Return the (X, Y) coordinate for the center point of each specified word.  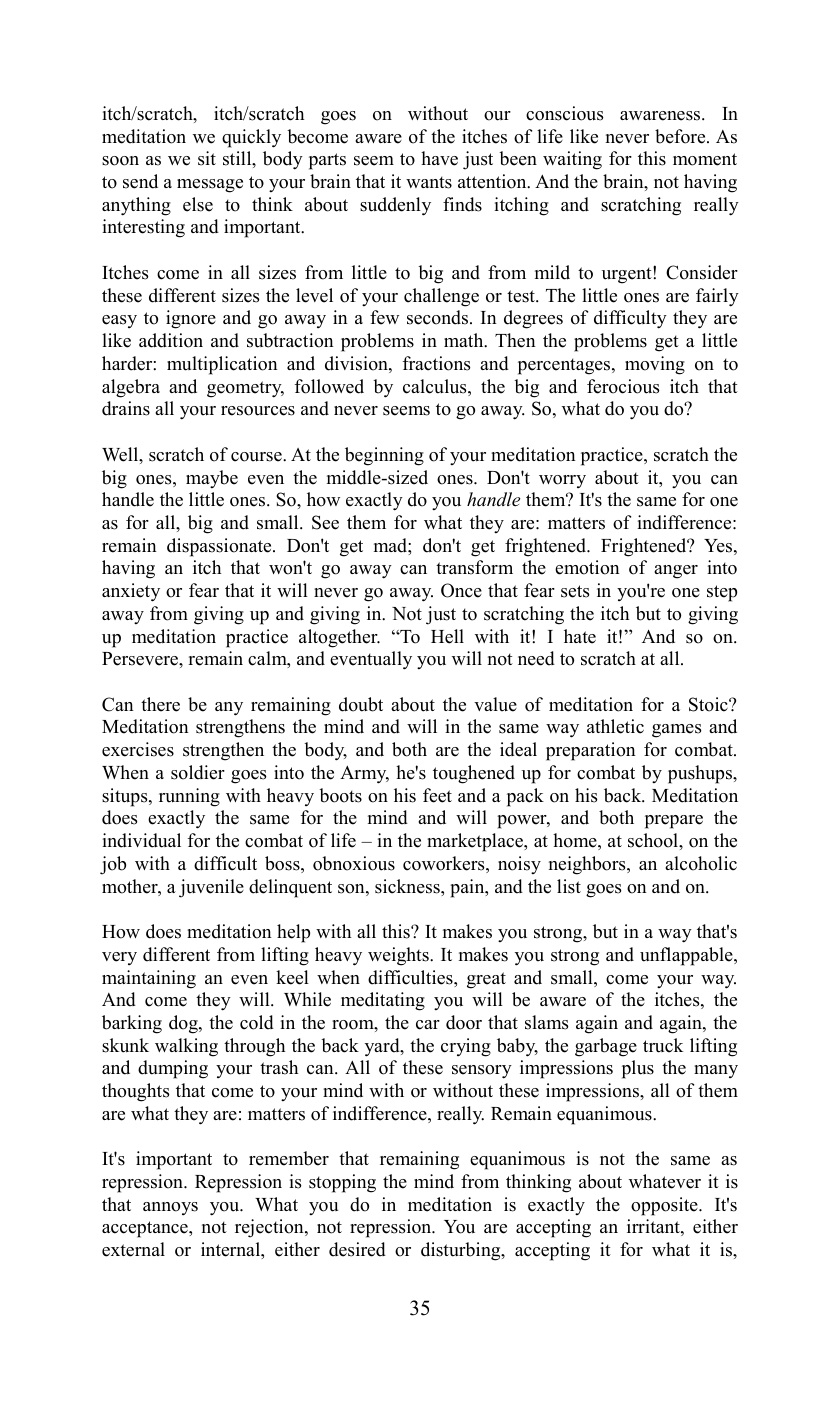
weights (399, 956)
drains (126, 408)
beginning (384, 456)
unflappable (687, 956)
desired (357, 1249)
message (210, 186)
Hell (447, 636)
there (160, 704)
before (681, 136)
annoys (170, 1208)
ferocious (623, 386)
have (439, 158)
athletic (615, 726)
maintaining (149, 979)
